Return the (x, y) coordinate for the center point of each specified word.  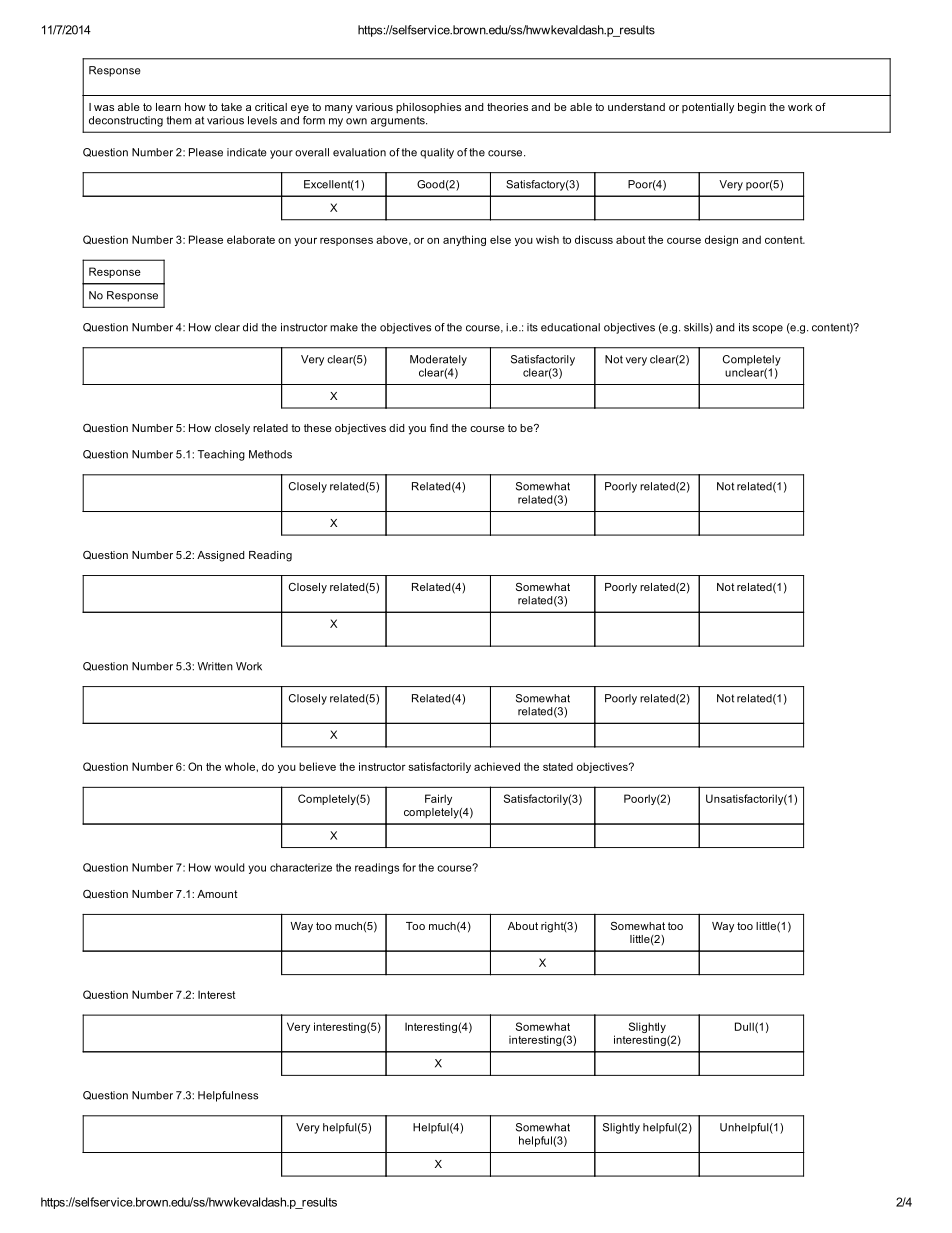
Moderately (438, 360)
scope (768, 329)
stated (558, 767)
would (229, 867)
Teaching (221, 455)
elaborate (251, 239)
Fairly (438, 799)
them (179, 120)
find (439, 428)
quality (437, 153)
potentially (708, 108)
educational (570, 327)
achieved (497, 766)
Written (215, 666)
